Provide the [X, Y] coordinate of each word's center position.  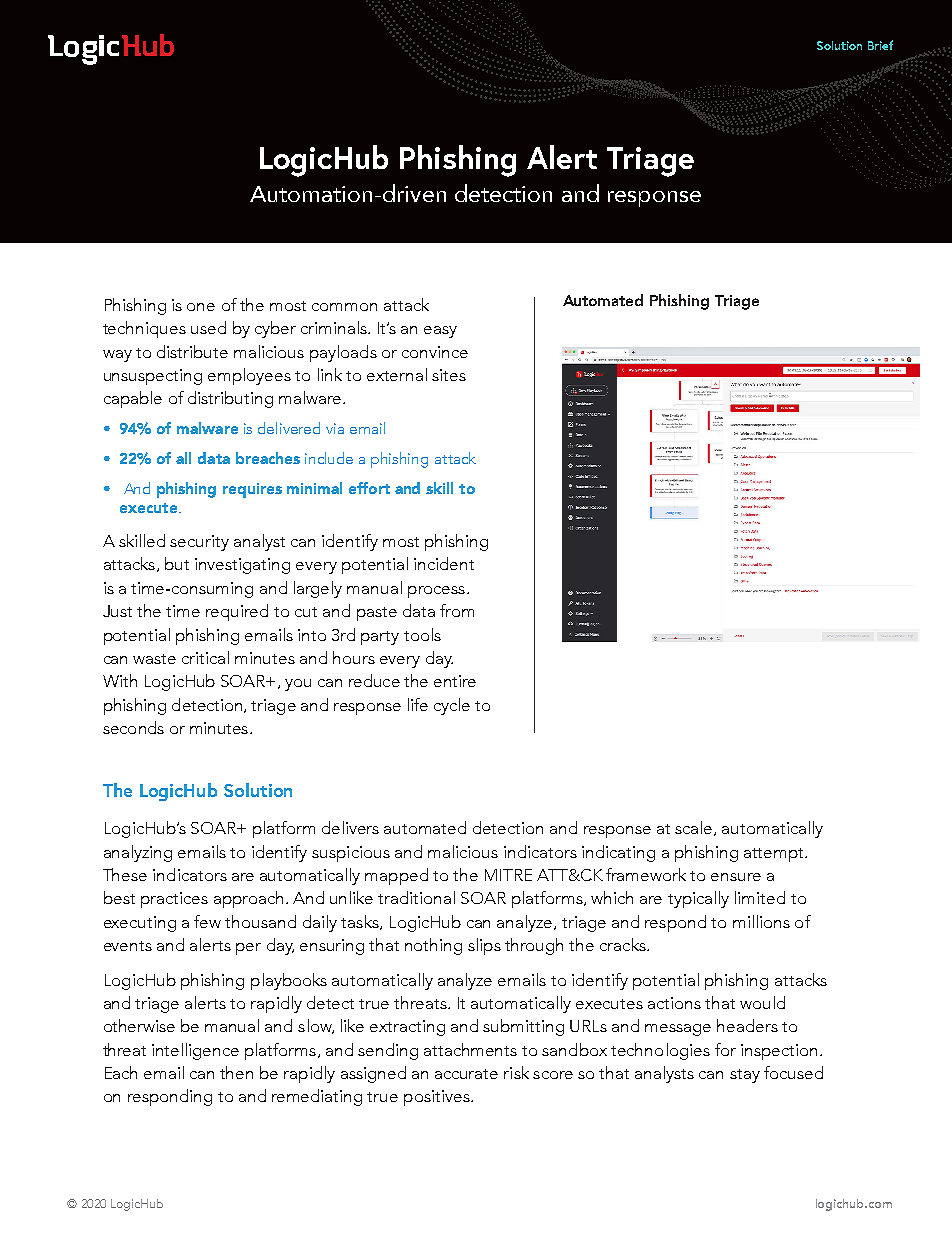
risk [516, 1072]
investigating [242, 566]
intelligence [195, 1051]
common [344, 307]
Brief [880, 45]
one [201, 307]
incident [444, 563]
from [457, 610]
